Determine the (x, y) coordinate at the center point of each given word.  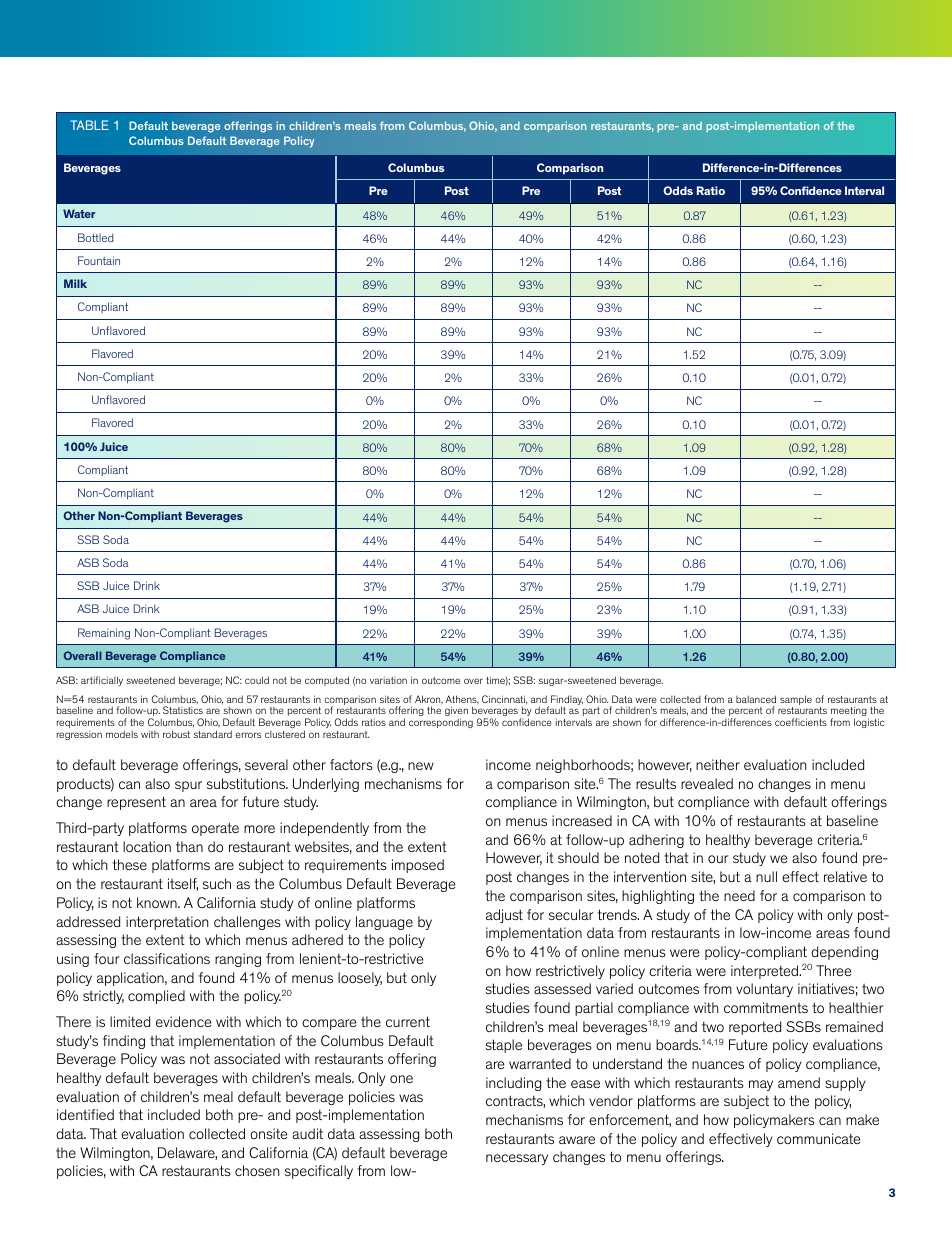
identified (85, 1114)
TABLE (89, 125)
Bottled (95, 237)
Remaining (104, 634)
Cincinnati (504, 700)
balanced (756, 699)
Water (79, 213)
